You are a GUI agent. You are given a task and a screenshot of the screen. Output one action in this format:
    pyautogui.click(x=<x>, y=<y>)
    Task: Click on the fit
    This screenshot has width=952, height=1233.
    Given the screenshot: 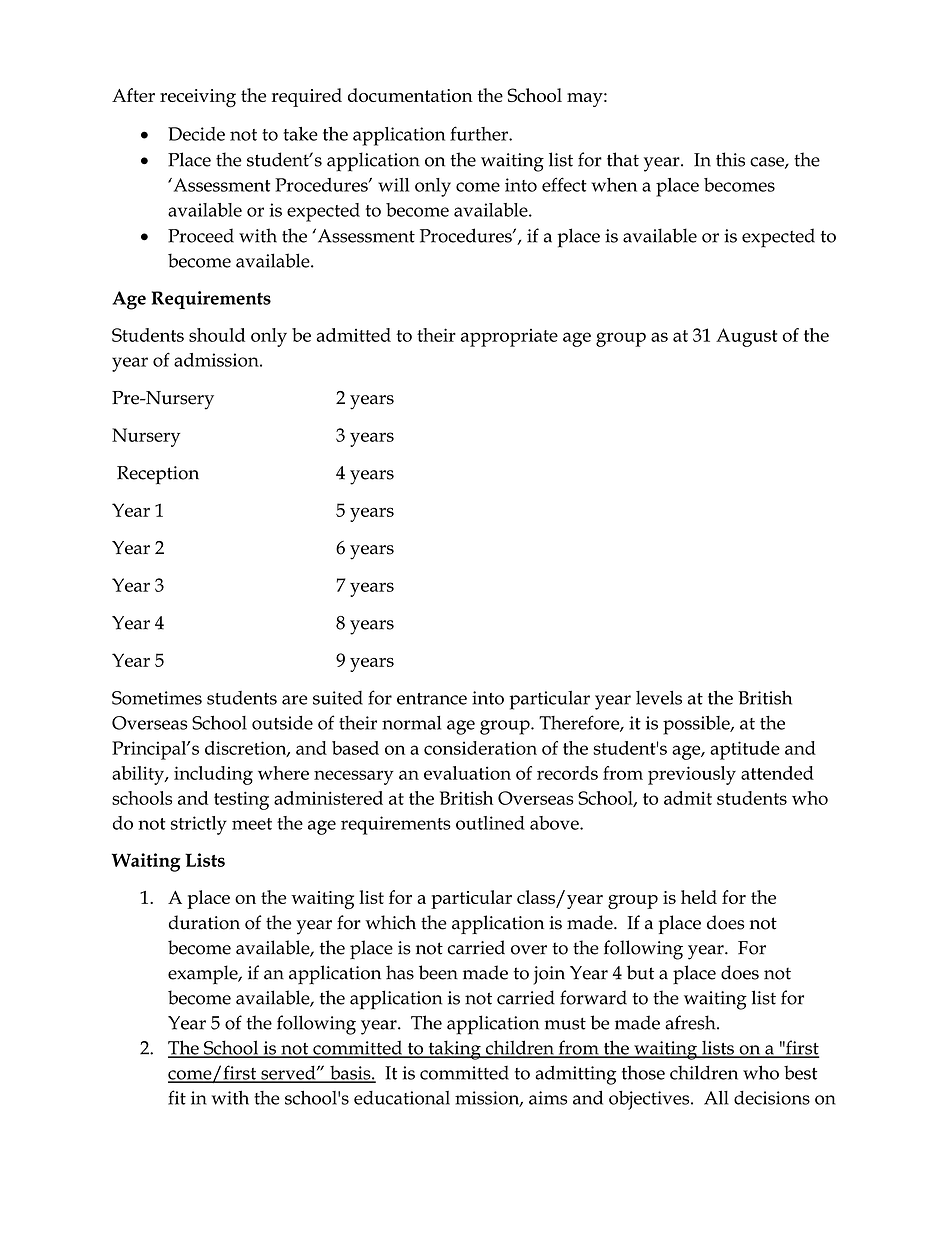 What is the action you would take?
    pyautogui.click(x=177, y=1097)
